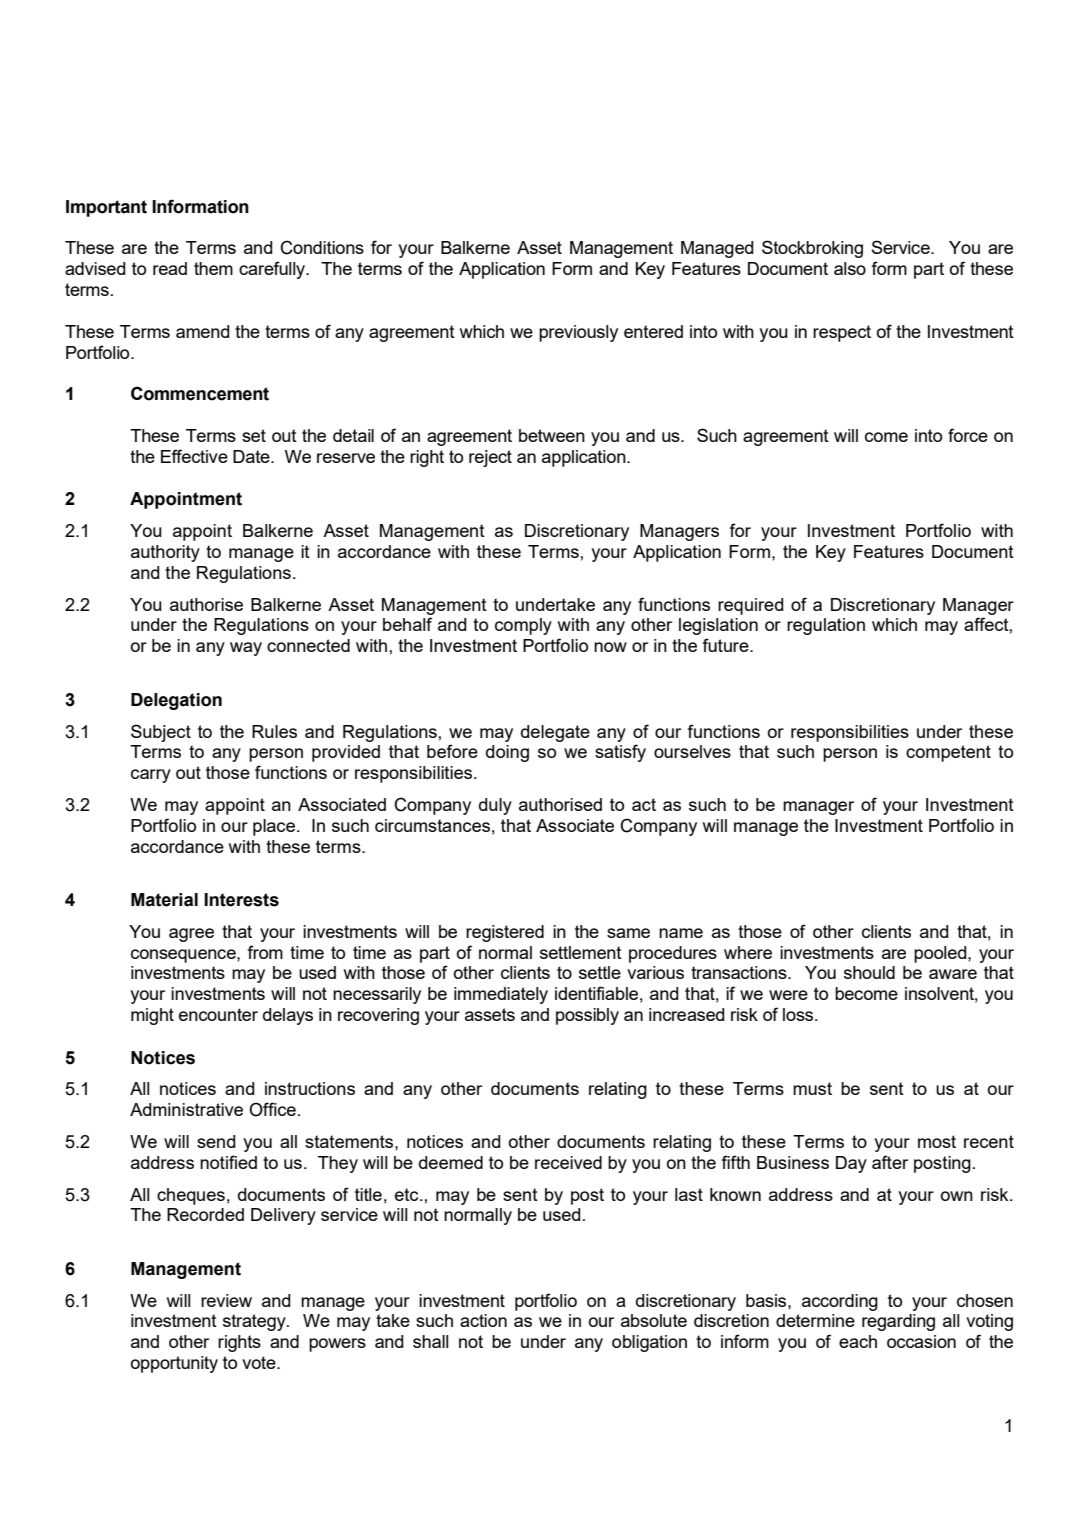  I want to click on obligation, so click(649, 1343).
